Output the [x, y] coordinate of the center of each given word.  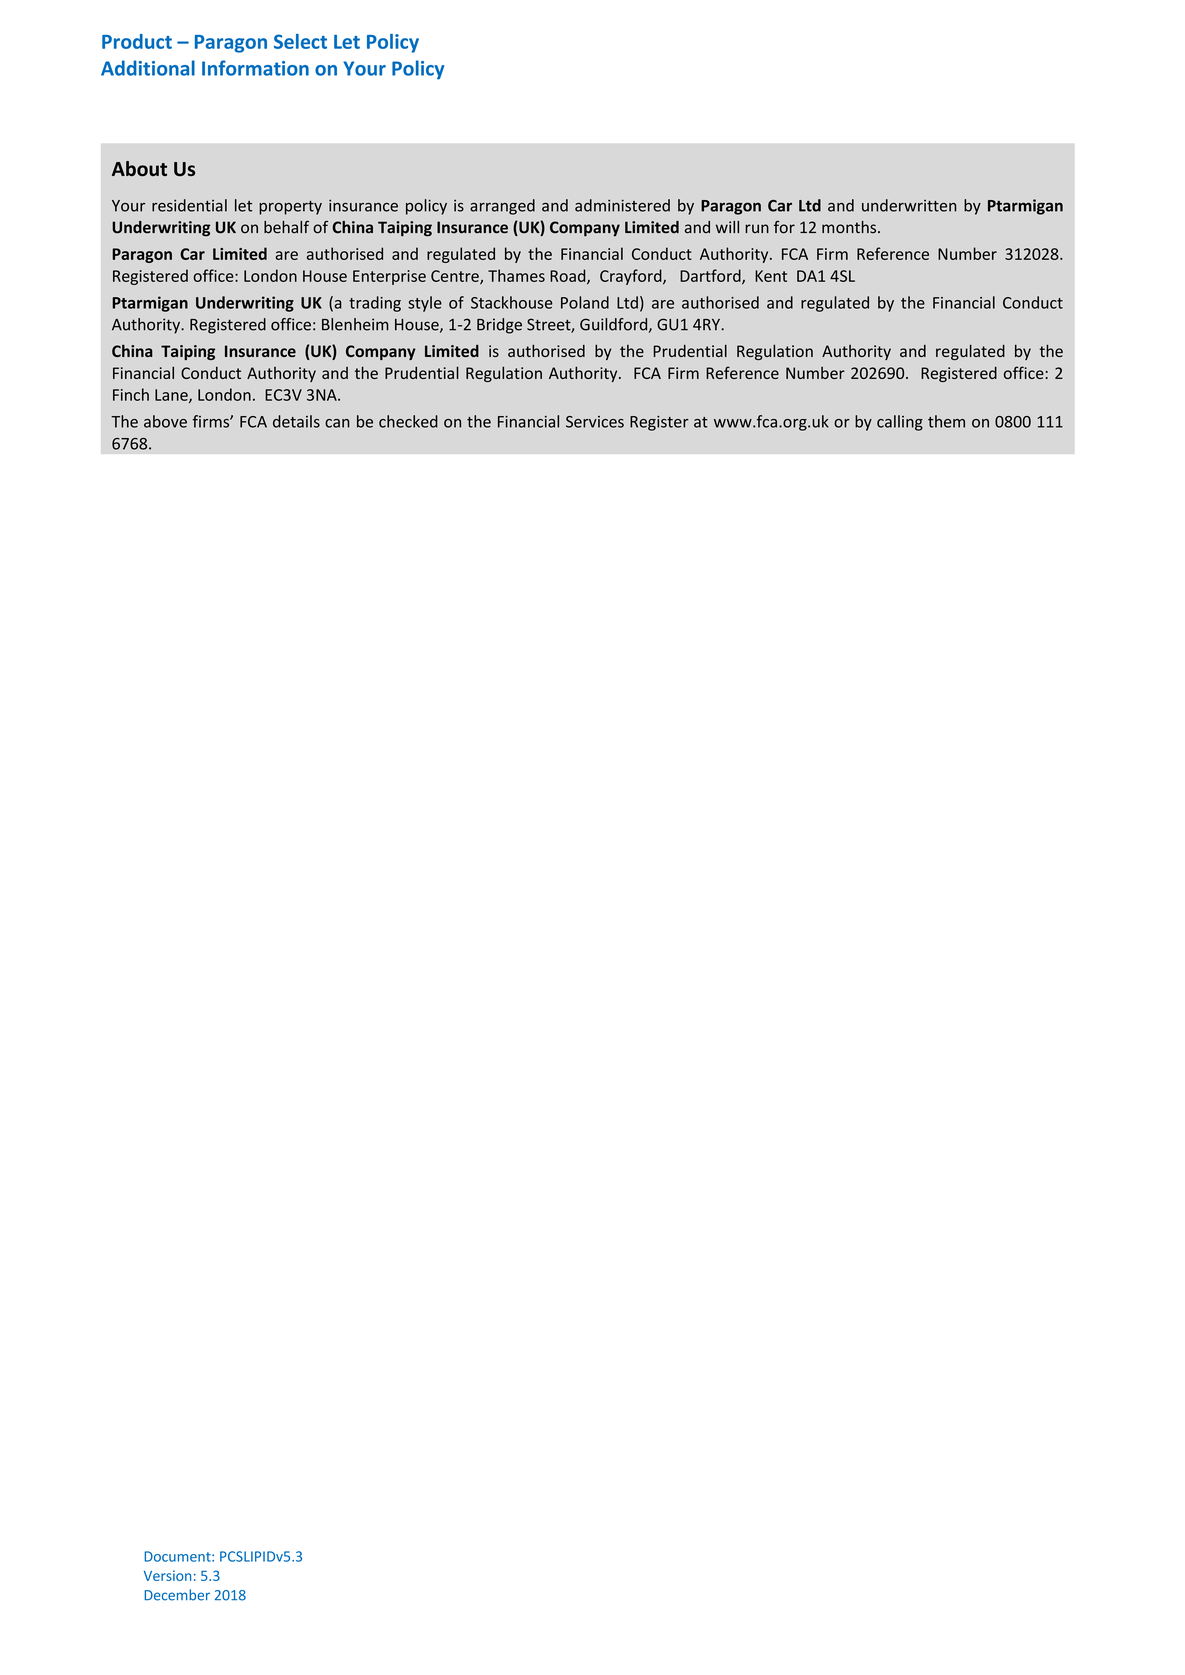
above [165, 421]
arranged [502, 207]
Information [255, 68]
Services [595, 422]
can [337, 423]
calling [900, 423]
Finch [131, 394]
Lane [172, 396]
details [296, 421]
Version [167, 1575]
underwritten [909, 205]
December [177, 1595]
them [946, 421]
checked [408, 421]
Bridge [499, 326]
